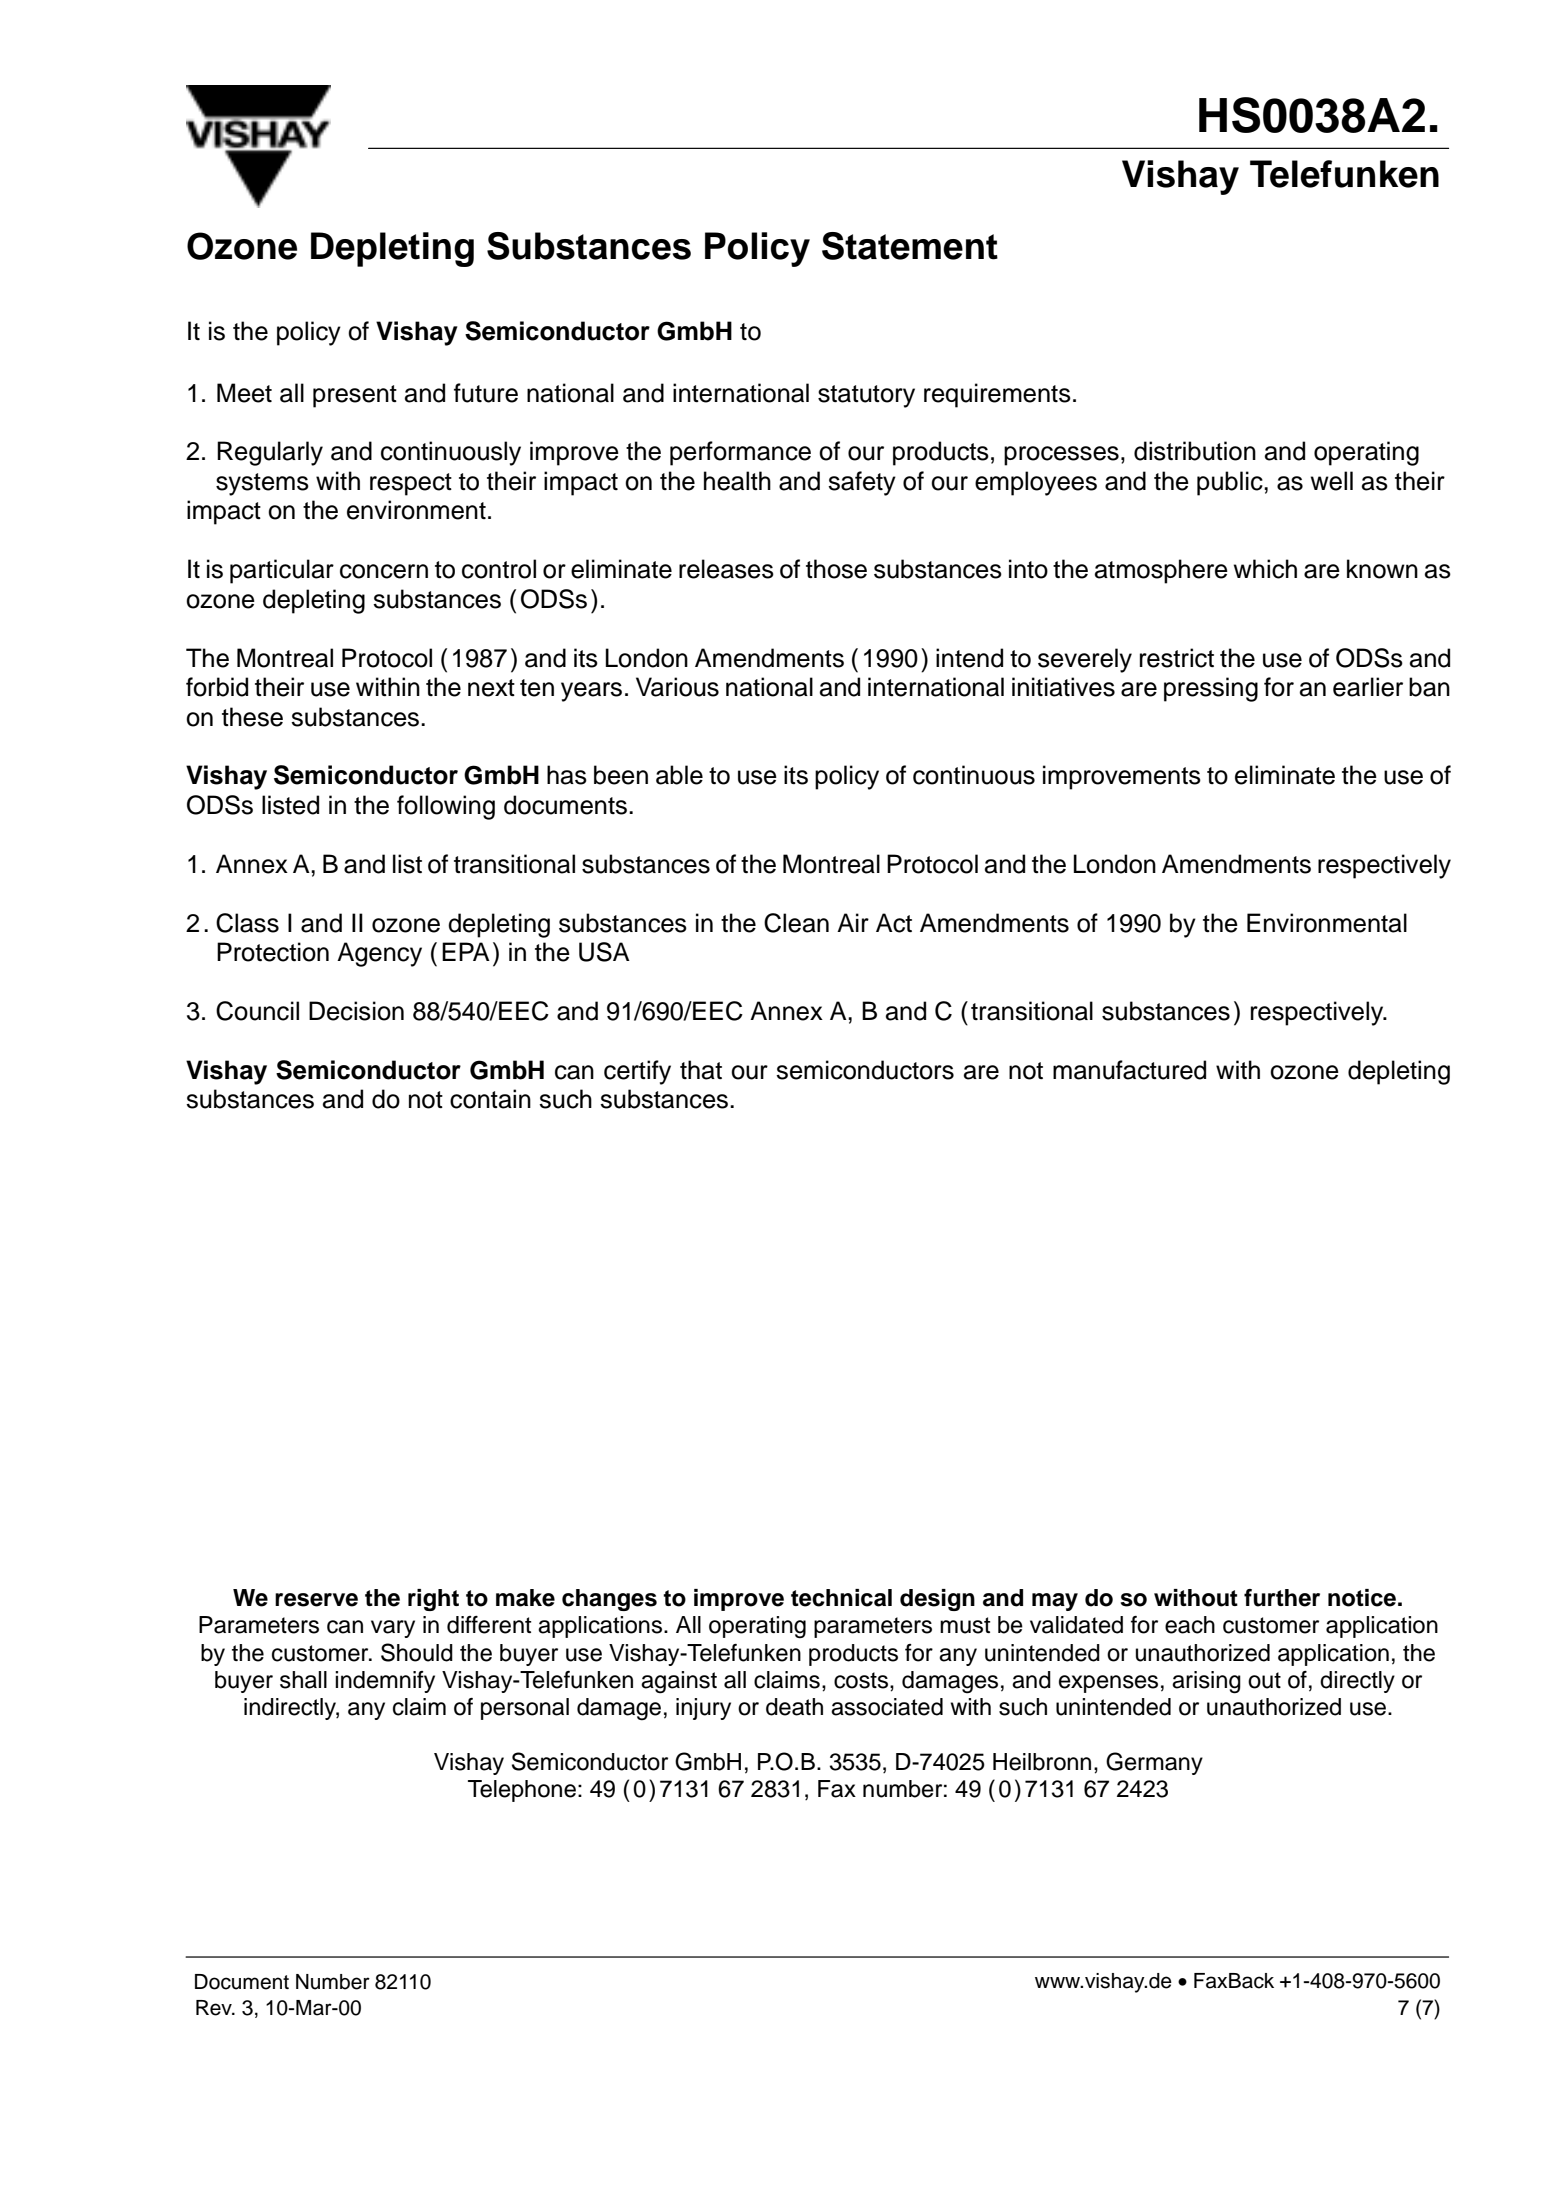 Image resolution: width=1561 pixels, height=2210 pixels. I want to click on Rev, so click(215, 2008).
